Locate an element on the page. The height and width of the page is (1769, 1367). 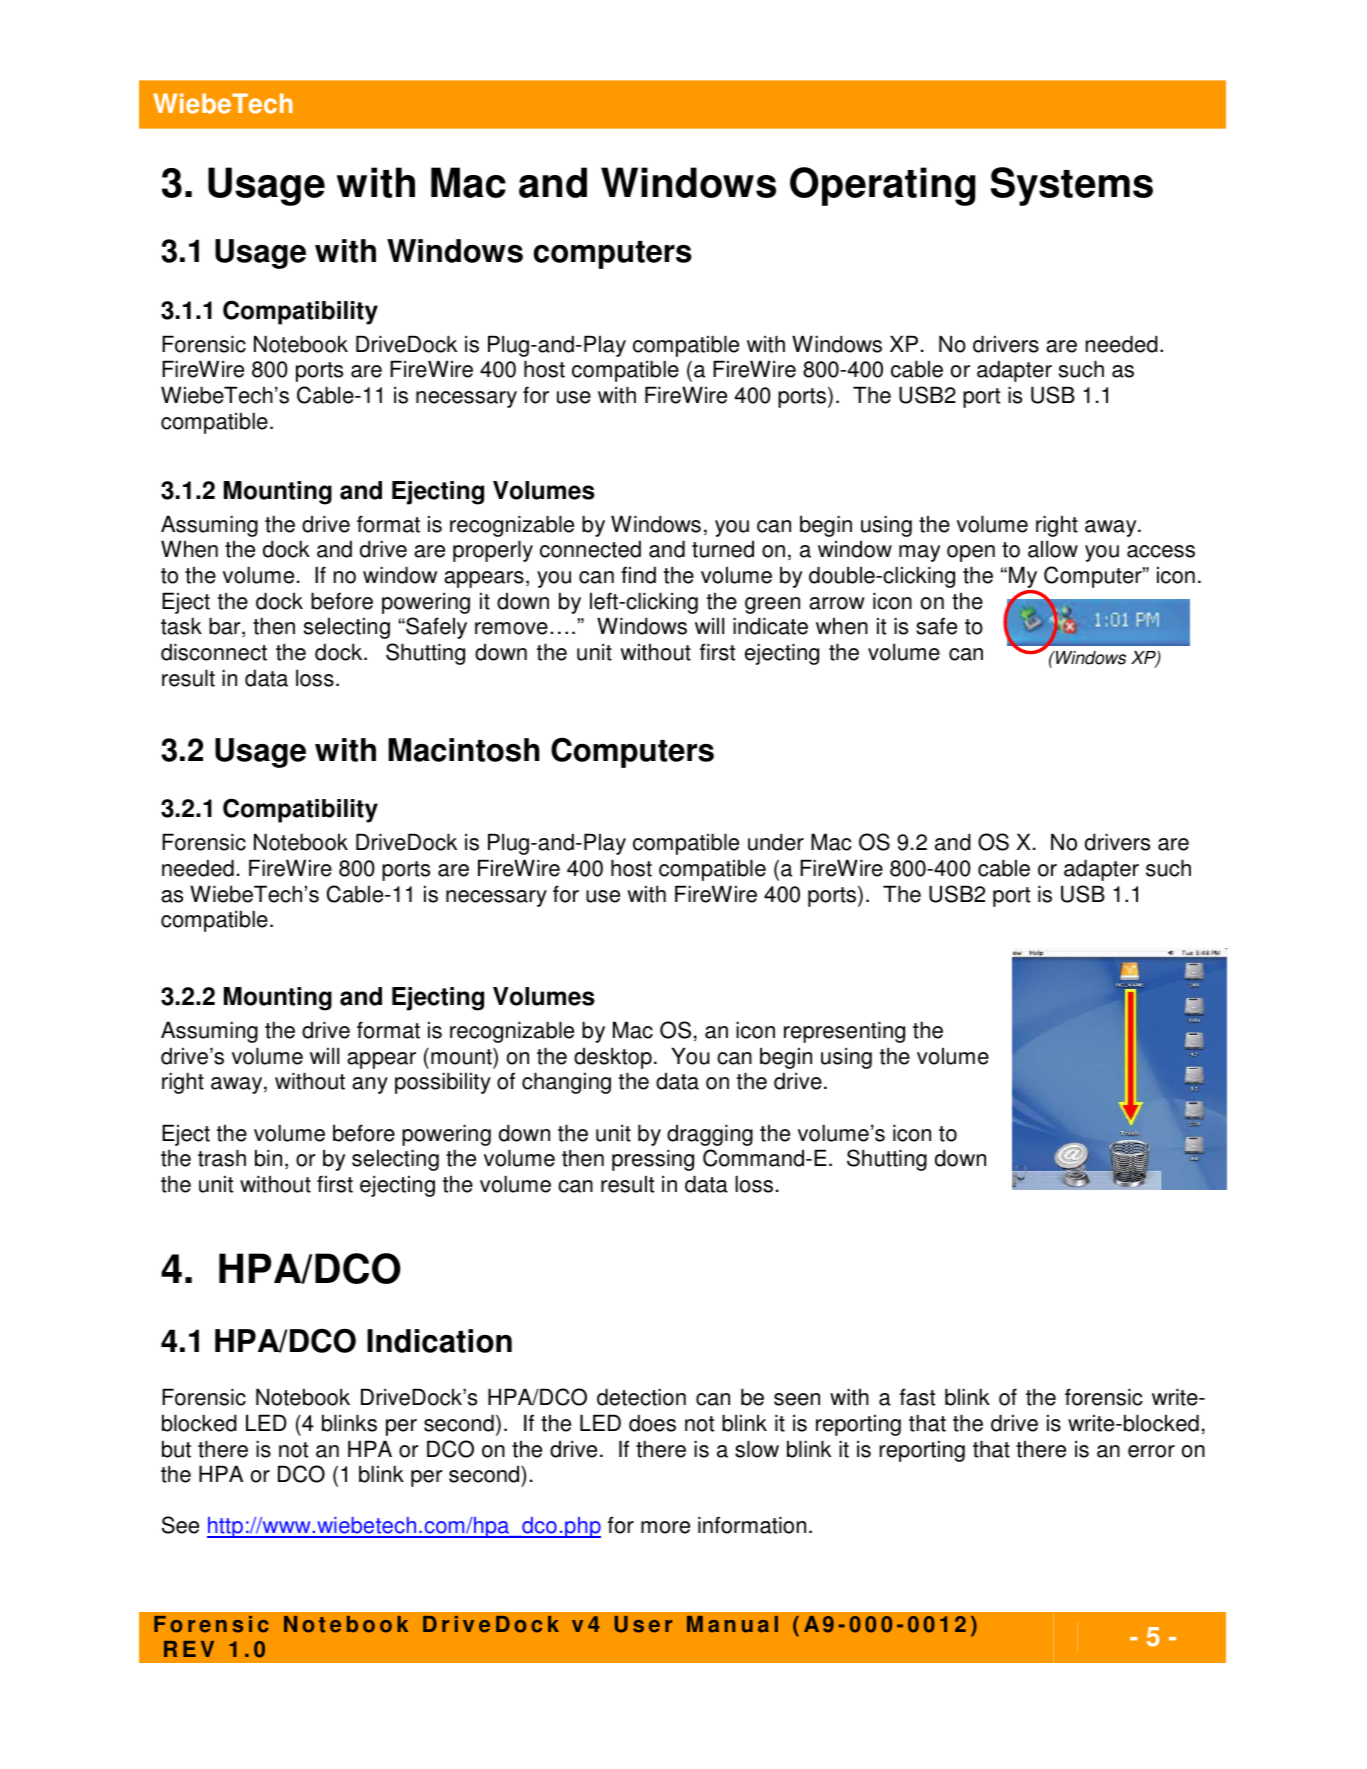
properly is located at coordinates (493, 551).
